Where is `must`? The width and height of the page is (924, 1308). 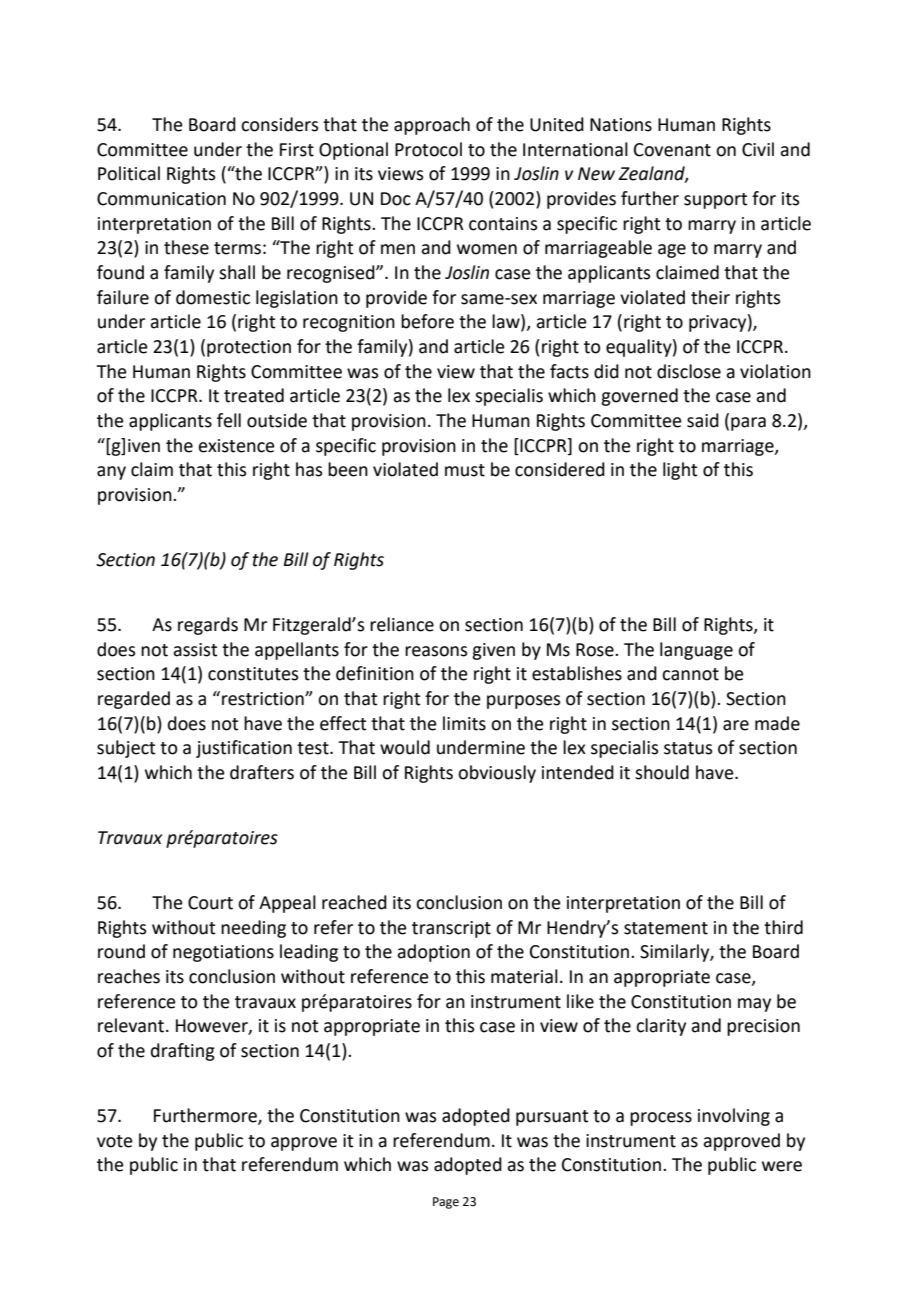 must is located at coordinates (465, 470).
